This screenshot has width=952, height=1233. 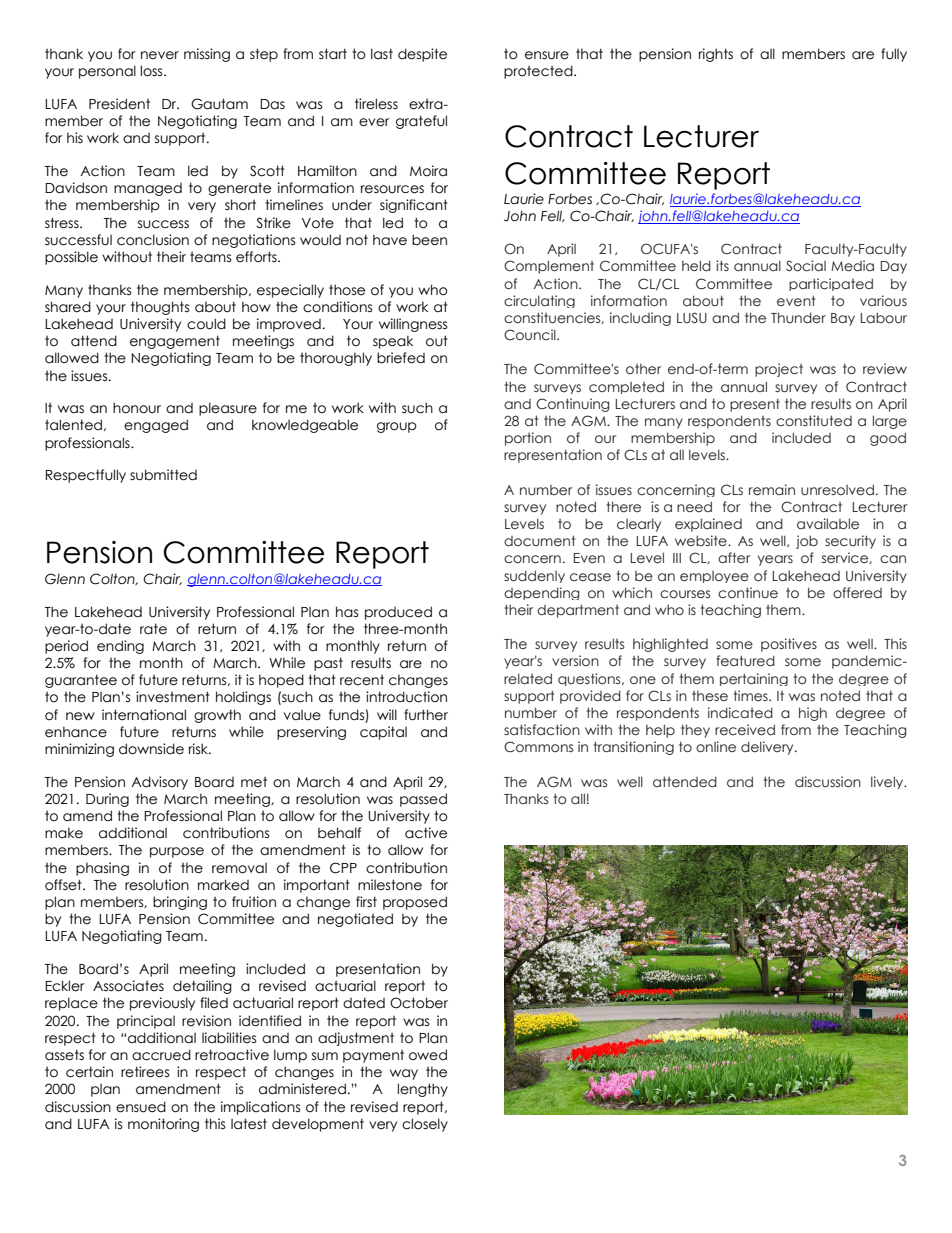 I want to click on rights, so click(x=716, y=55).
